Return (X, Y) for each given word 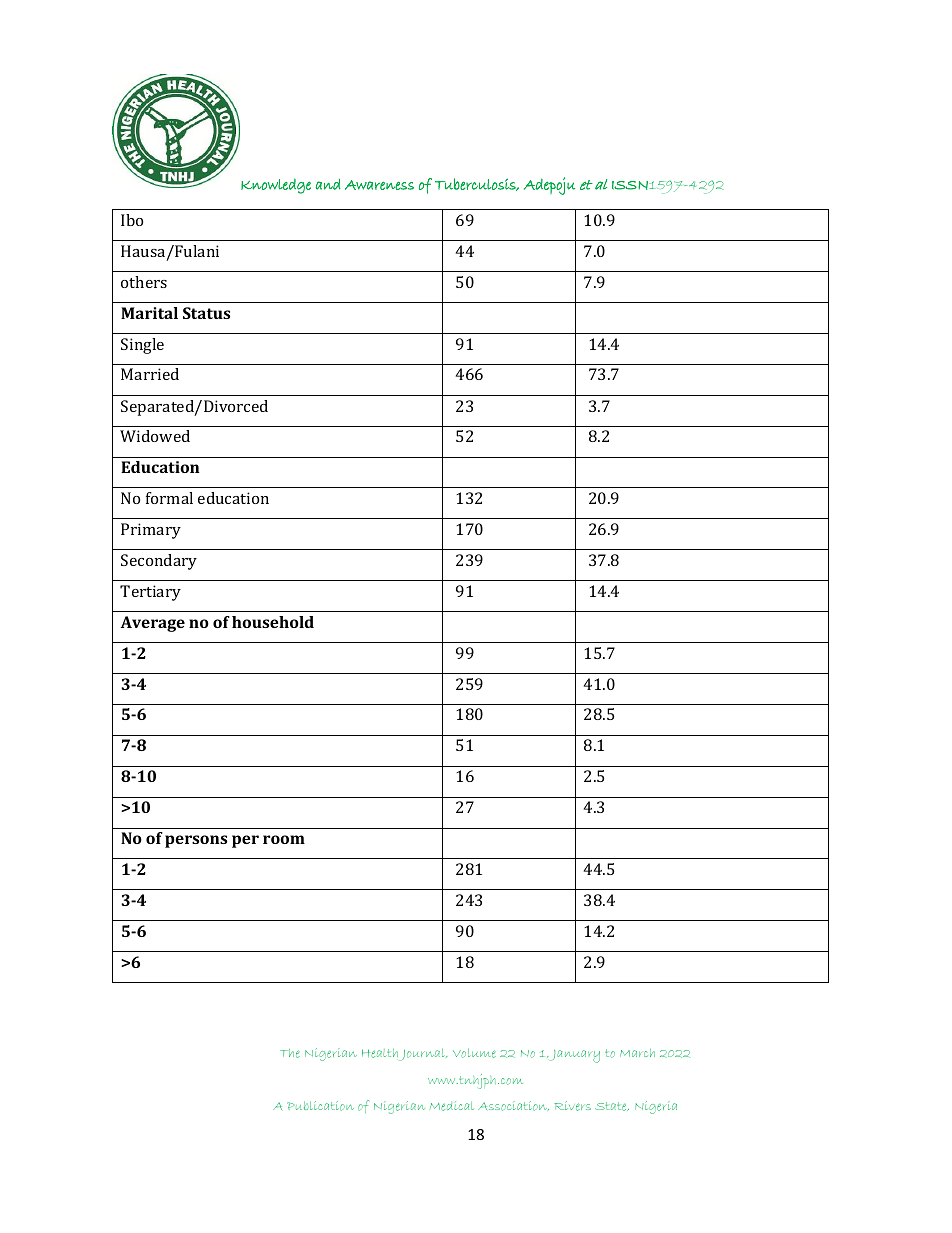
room (284, 839)
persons (196, 841)
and (328, 184)
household (273, 622)
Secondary (159, 562)
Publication (320, 1106)
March (637, 1053)
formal (169, 498)
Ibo (132, 220)
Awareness (379, 185)
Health (381, 1055)
